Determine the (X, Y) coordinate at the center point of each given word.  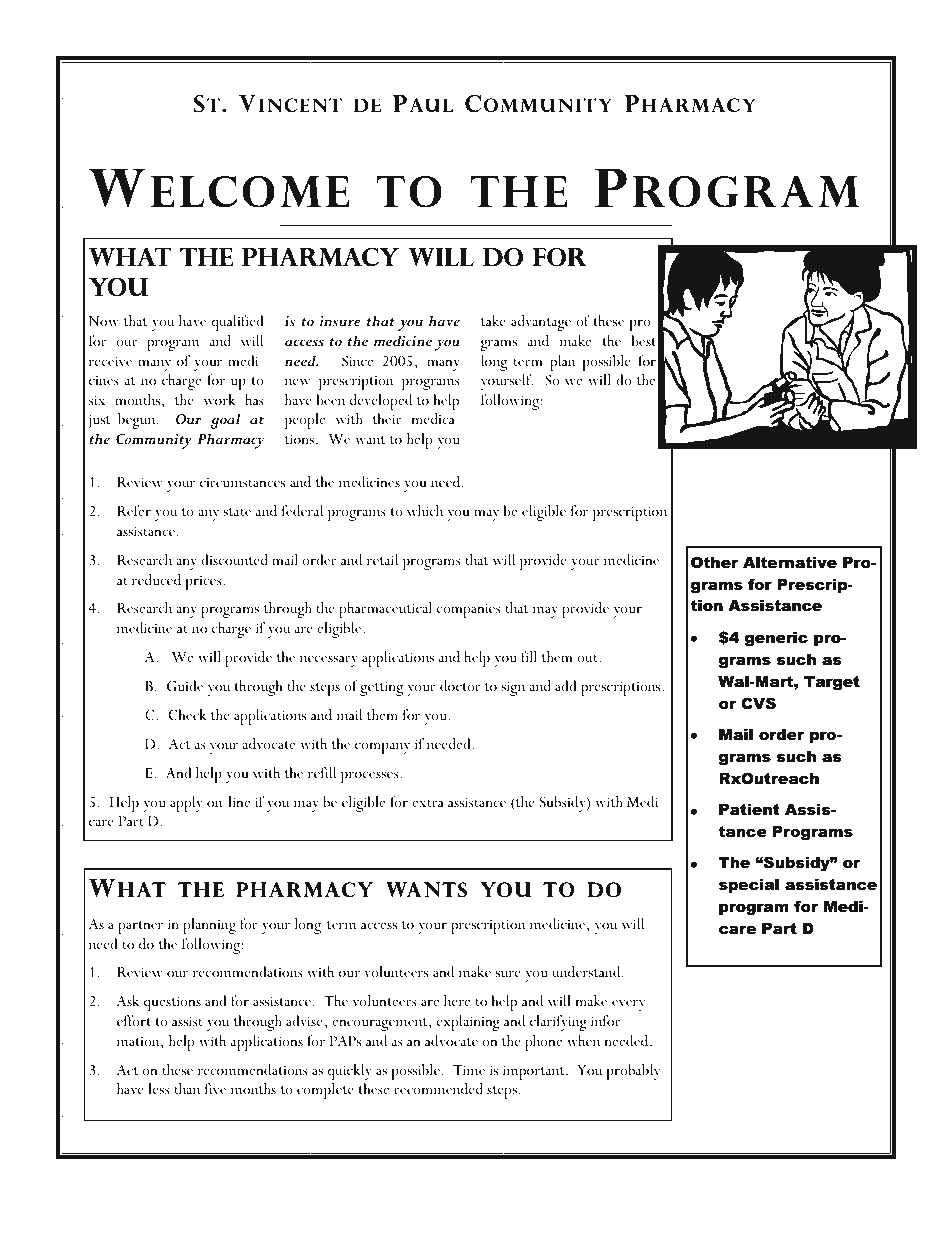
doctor (460, 685)
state (237, 512)
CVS (758, 703)
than (187, 1088)
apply (186, 804)
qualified (237, 323)
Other (714, 562)
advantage (541, 323)
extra (428, 803)
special (749, 886)
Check (188, 715)
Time (469, 1070)
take (493, 320)
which (425, 510)
